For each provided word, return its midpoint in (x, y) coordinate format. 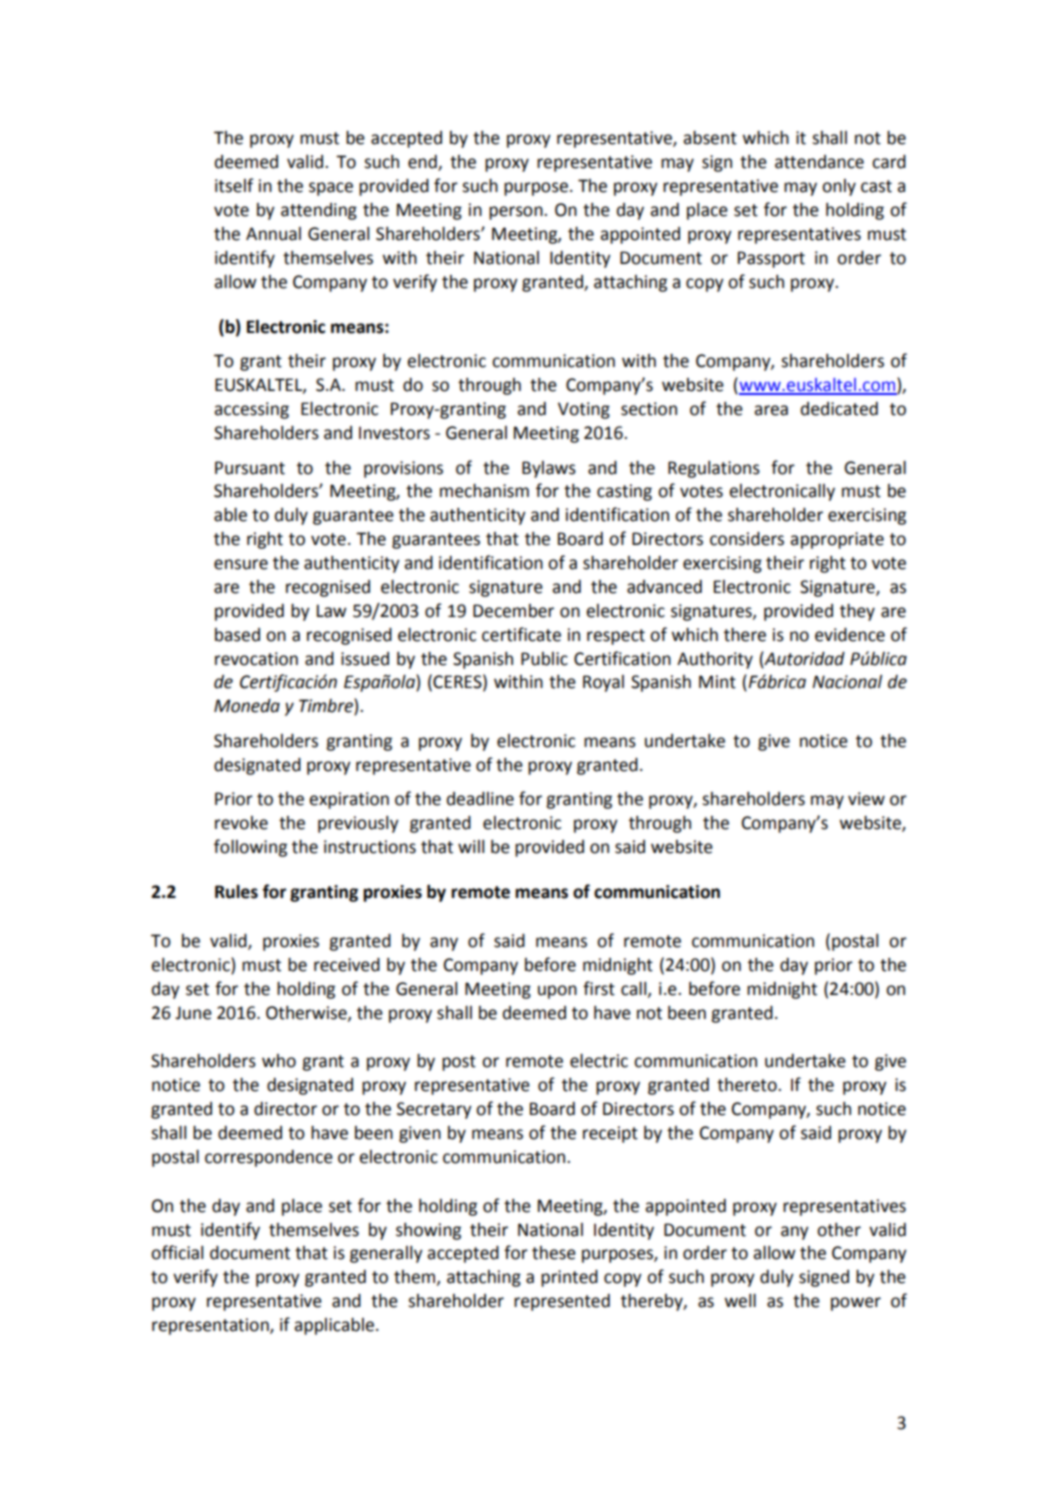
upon (557, 992)
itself (234, 185)
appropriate (837, 540)
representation (211, 1326)
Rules (236, 892)
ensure (241, 564)
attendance (819, 162)
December (513, 611)
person (517, 213)
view (866, 799)
